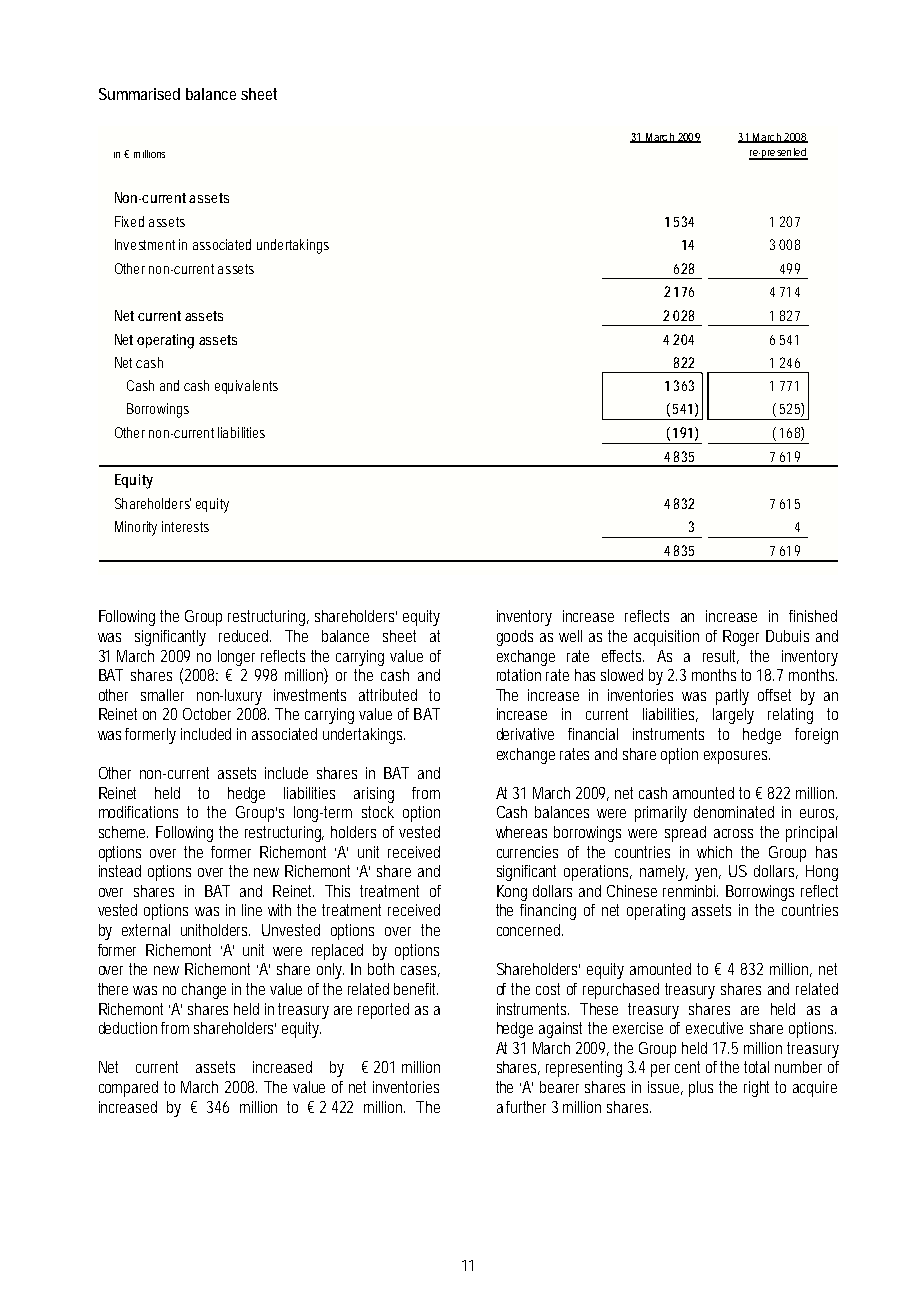 Image resolution: width=924 pixels, height=1308 pixels. Describe the element at coordinates (130, 1028) in the screenshot. I see `deduction` at that location.
